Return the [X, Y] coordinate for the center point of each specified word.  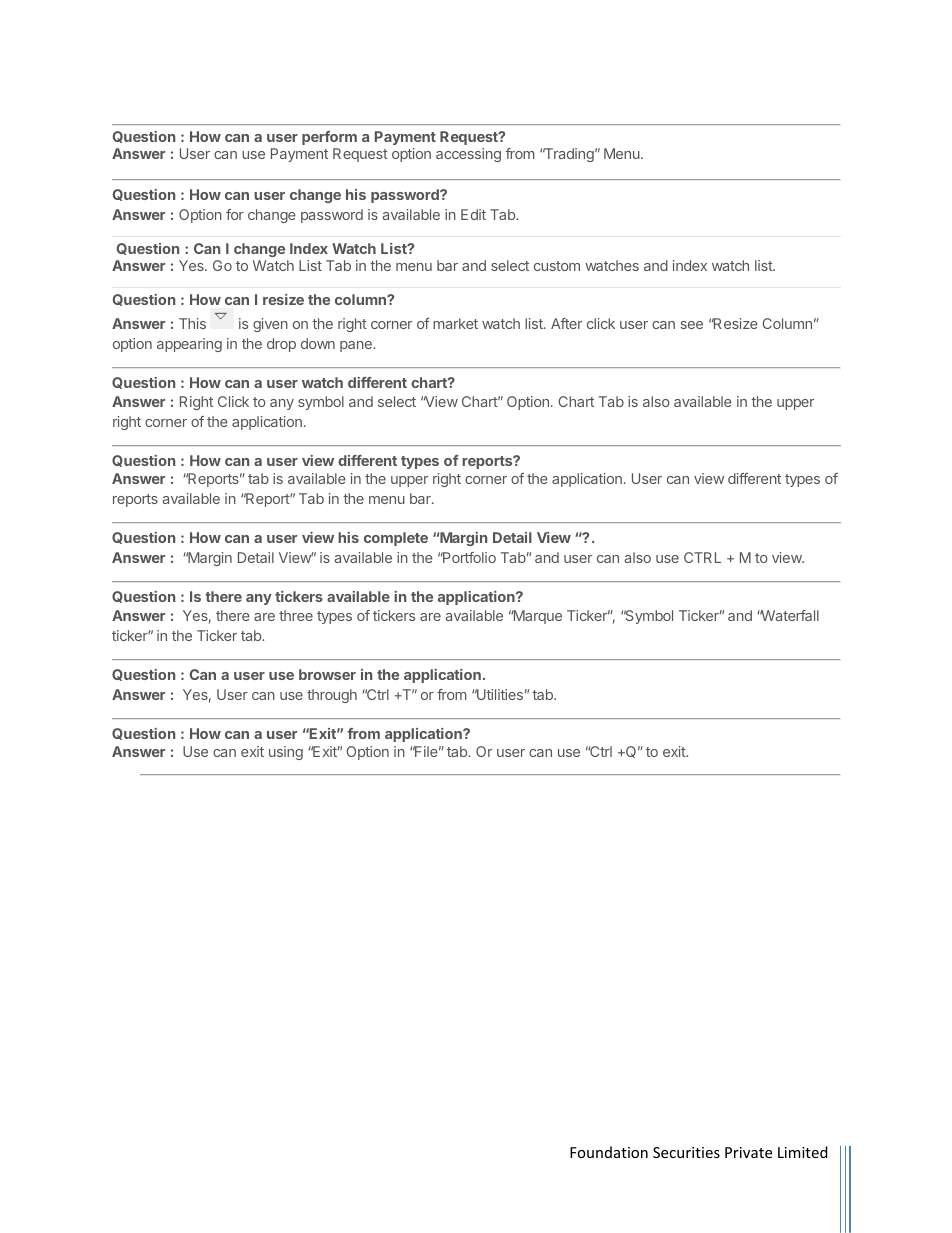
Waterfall [789, 615]
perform [329, 138]
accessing [468, 155]
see [692, 325]
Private [748, 1152]
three [296, 615]
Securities [686, 1152]
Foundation [609, 1152]
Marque [536, 617]
